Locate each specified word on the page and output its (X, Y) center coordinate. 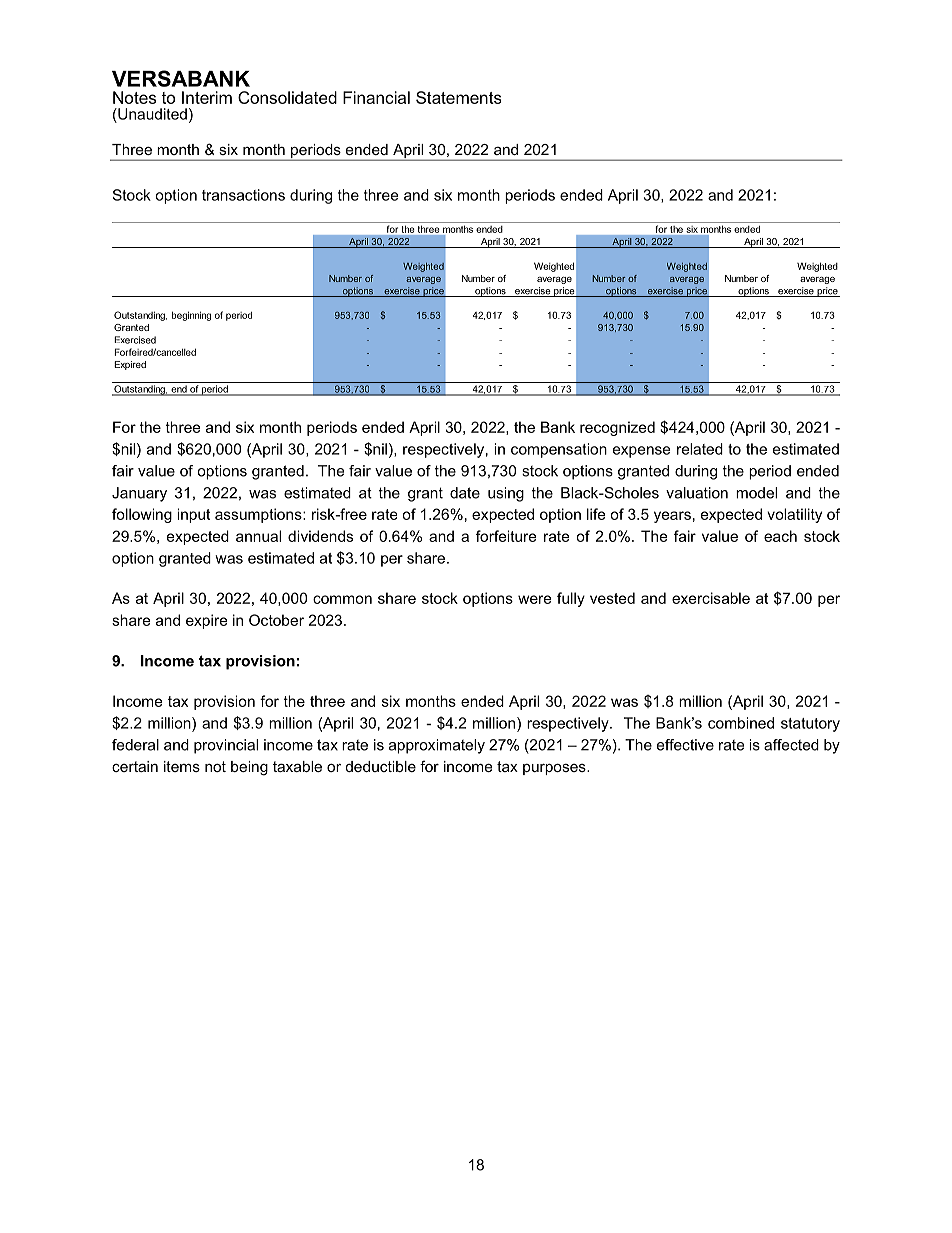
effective (685, 745)
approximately (437, 746)
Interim (207, 97)
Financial (376, 97)
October (276, 620)
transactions (243, 195)
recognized (617, 428)
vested (612, 598)
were (535, 599)
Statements (458, 97)
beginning (191, 316)
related (700, 449)
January (139, 494)
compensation (559, 450)
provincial (226, 746)
